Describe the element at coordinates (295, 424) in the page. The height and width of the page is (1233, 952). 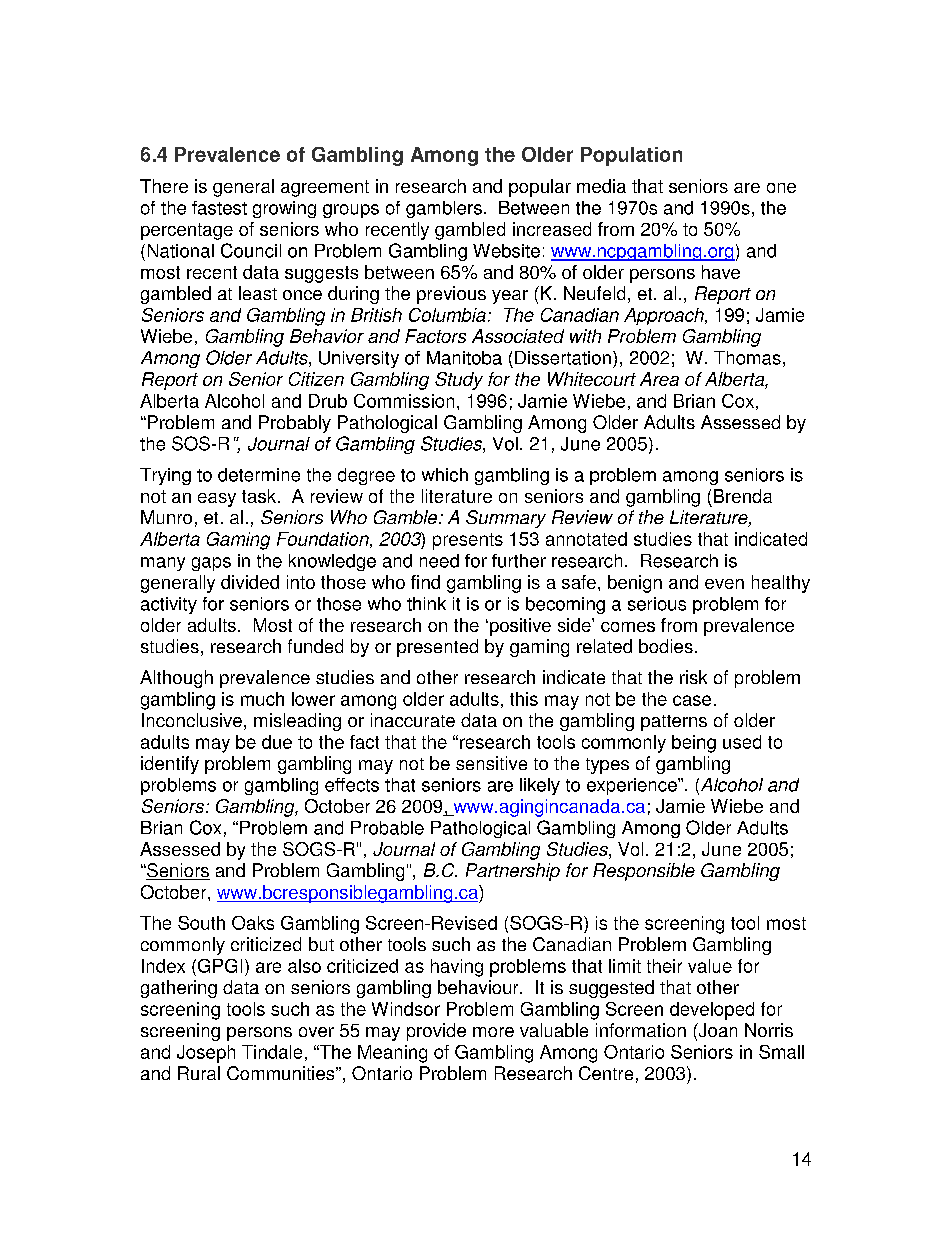
I see `Probably` at that location.
